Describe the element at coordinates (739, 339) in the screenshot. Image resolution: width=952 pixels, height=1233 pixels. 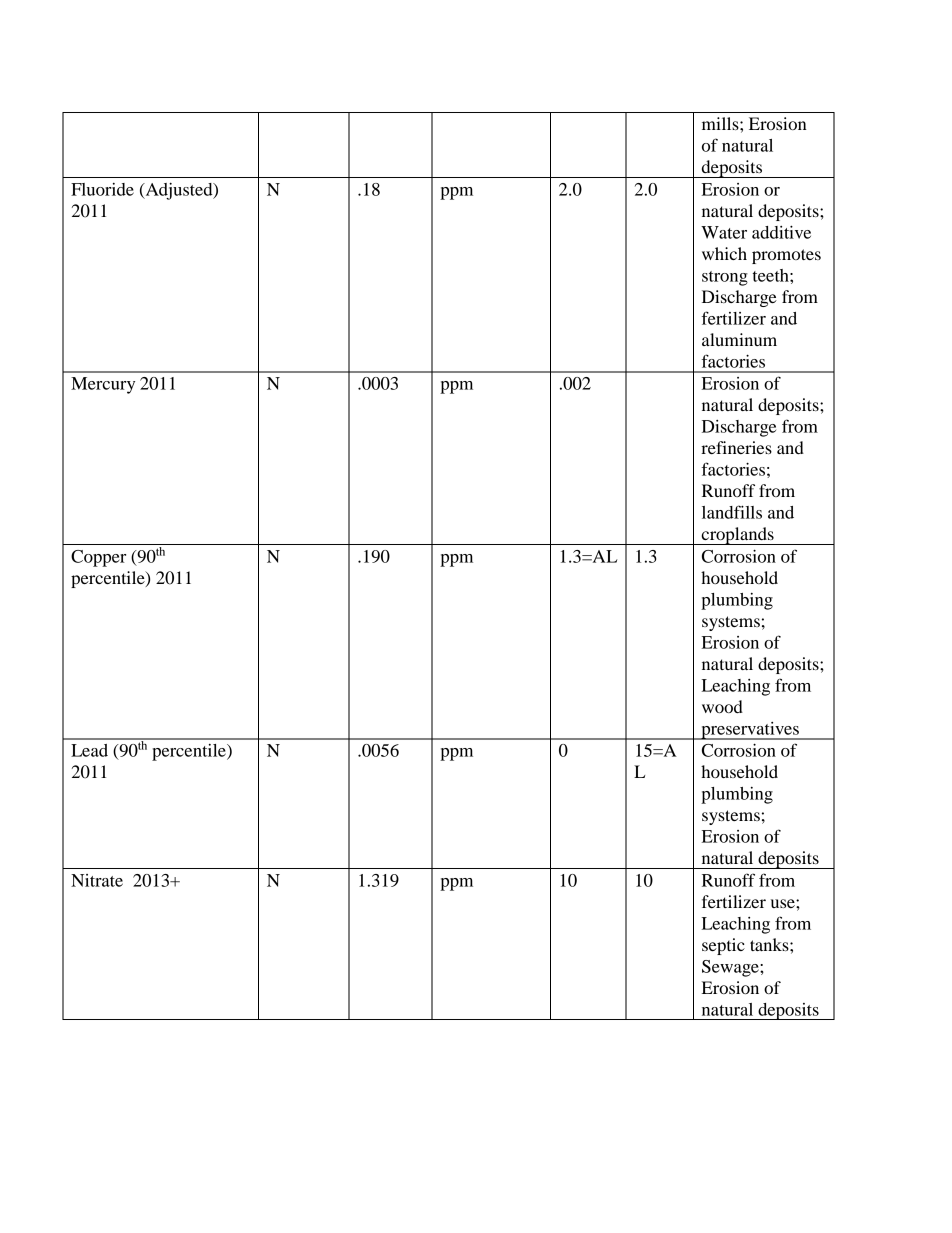
I see `aluminum` at that location.
